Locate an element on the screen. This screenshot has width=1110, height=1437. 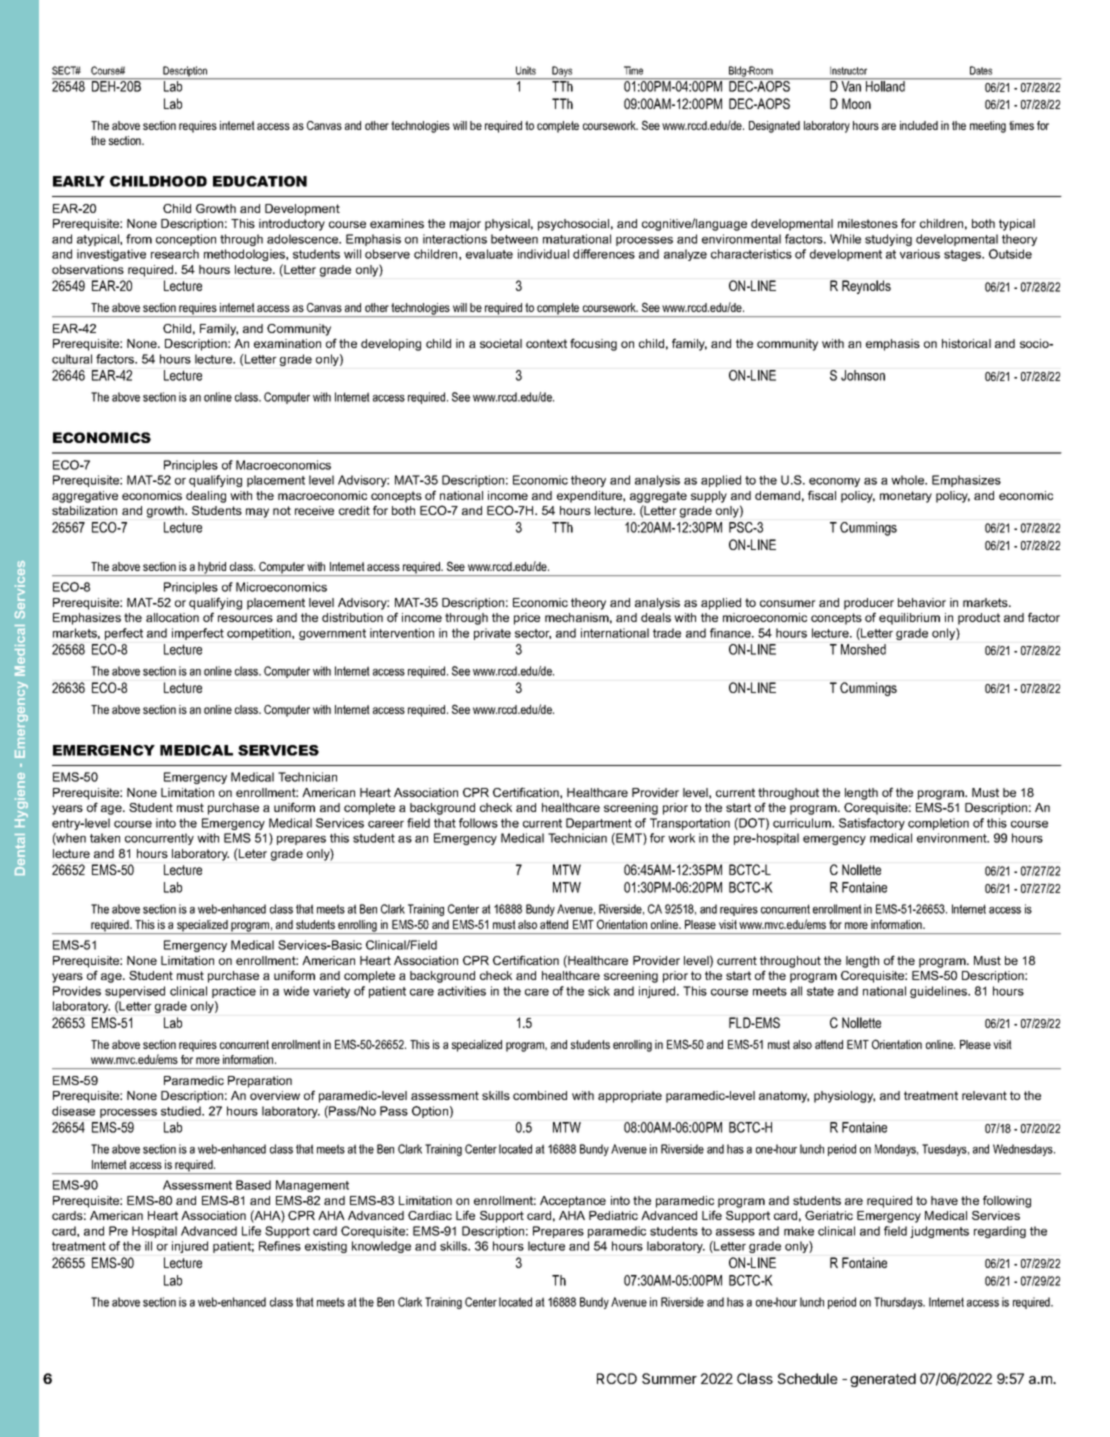
private is located at coordinates (492, 634).
